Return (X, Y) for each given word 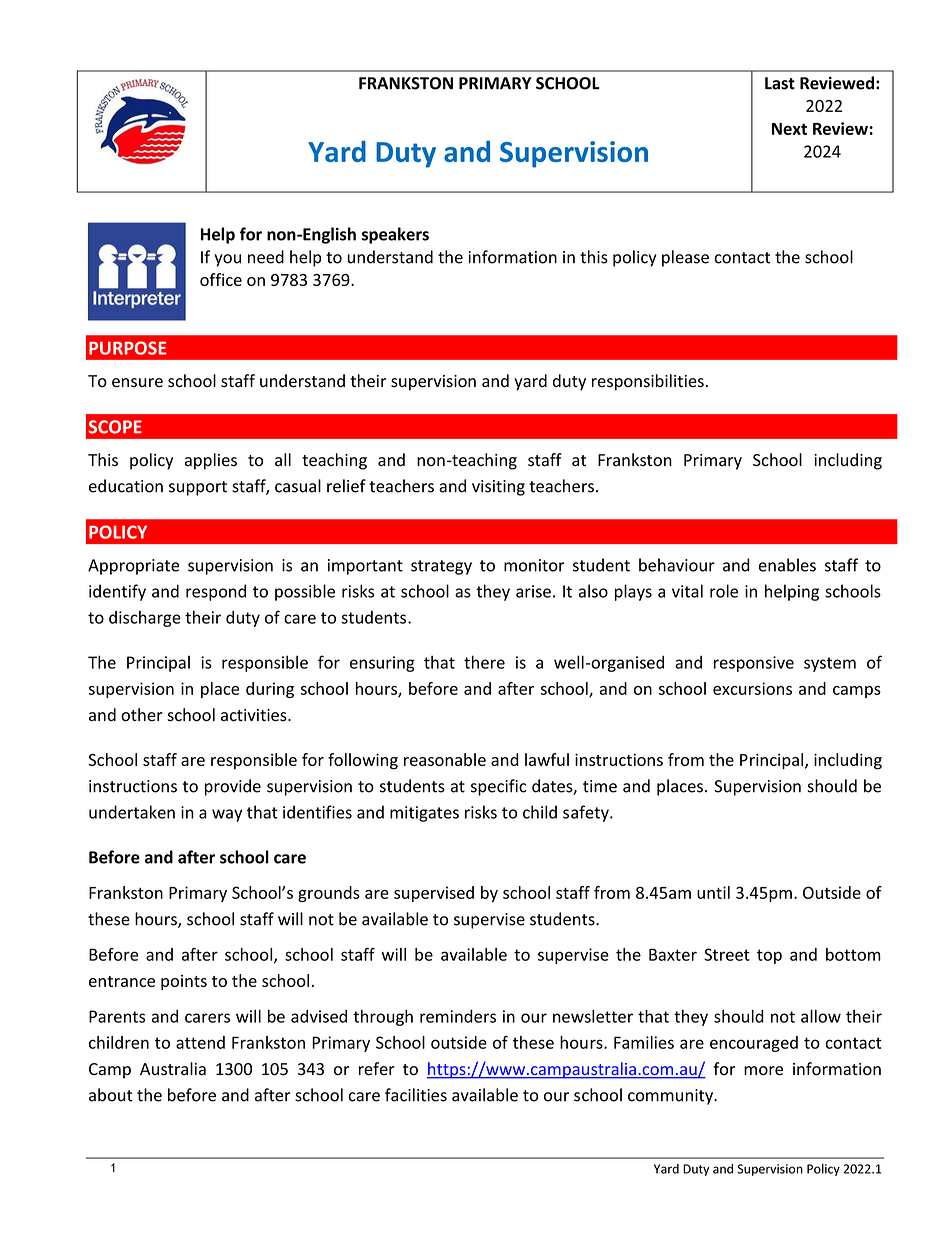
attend (200, 1042)
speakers (395, 235)
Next (789, 129)
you (227, 260)
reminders (458, 1016)
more (763, 1071)
